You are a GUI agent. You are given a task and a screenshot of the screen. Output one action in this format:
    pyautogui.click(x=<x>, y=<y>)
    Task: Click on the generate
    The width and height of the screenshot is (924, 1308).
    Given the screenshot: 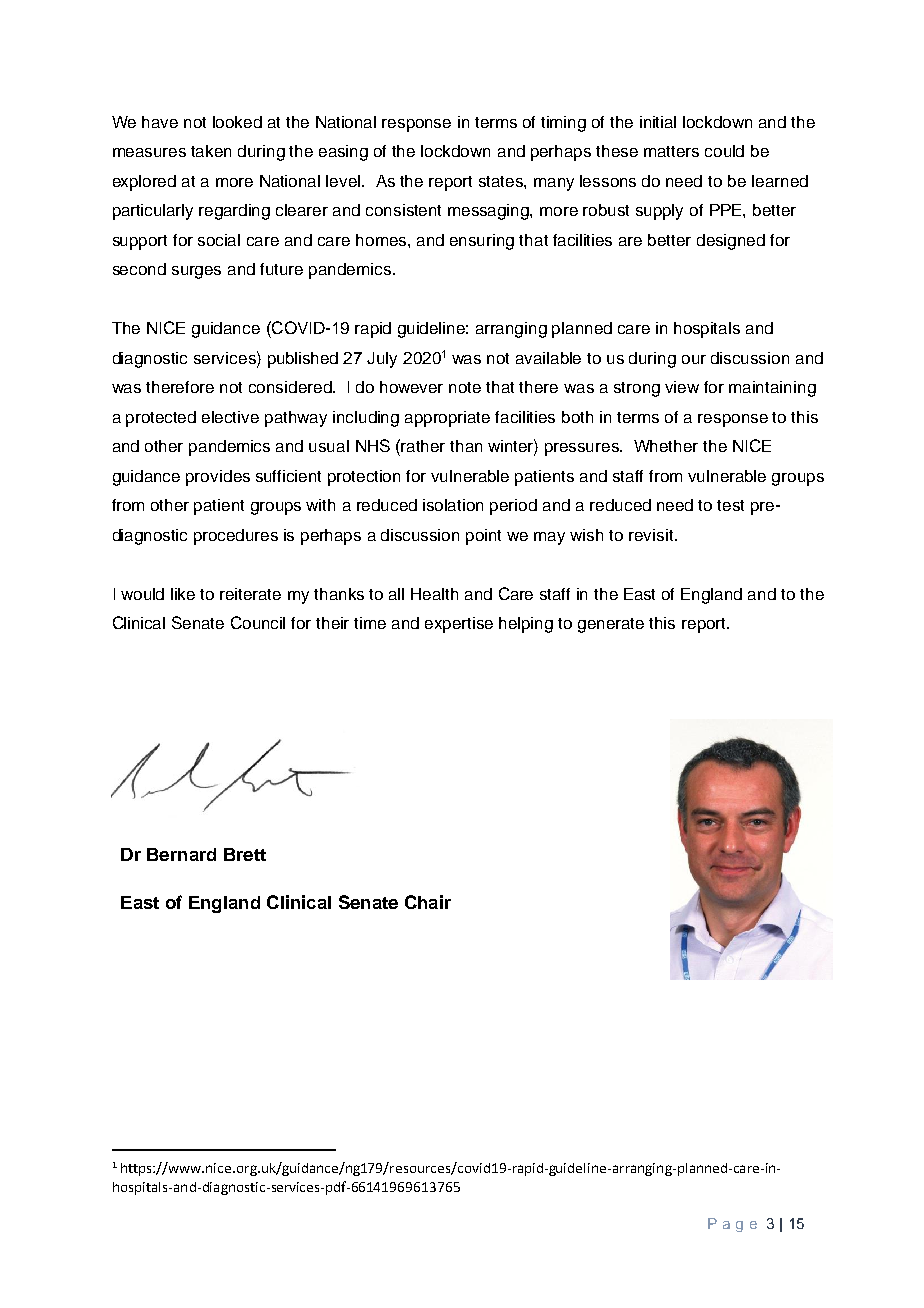 What is the action you would take?
    pyautogui.click(x=611, y=625)
